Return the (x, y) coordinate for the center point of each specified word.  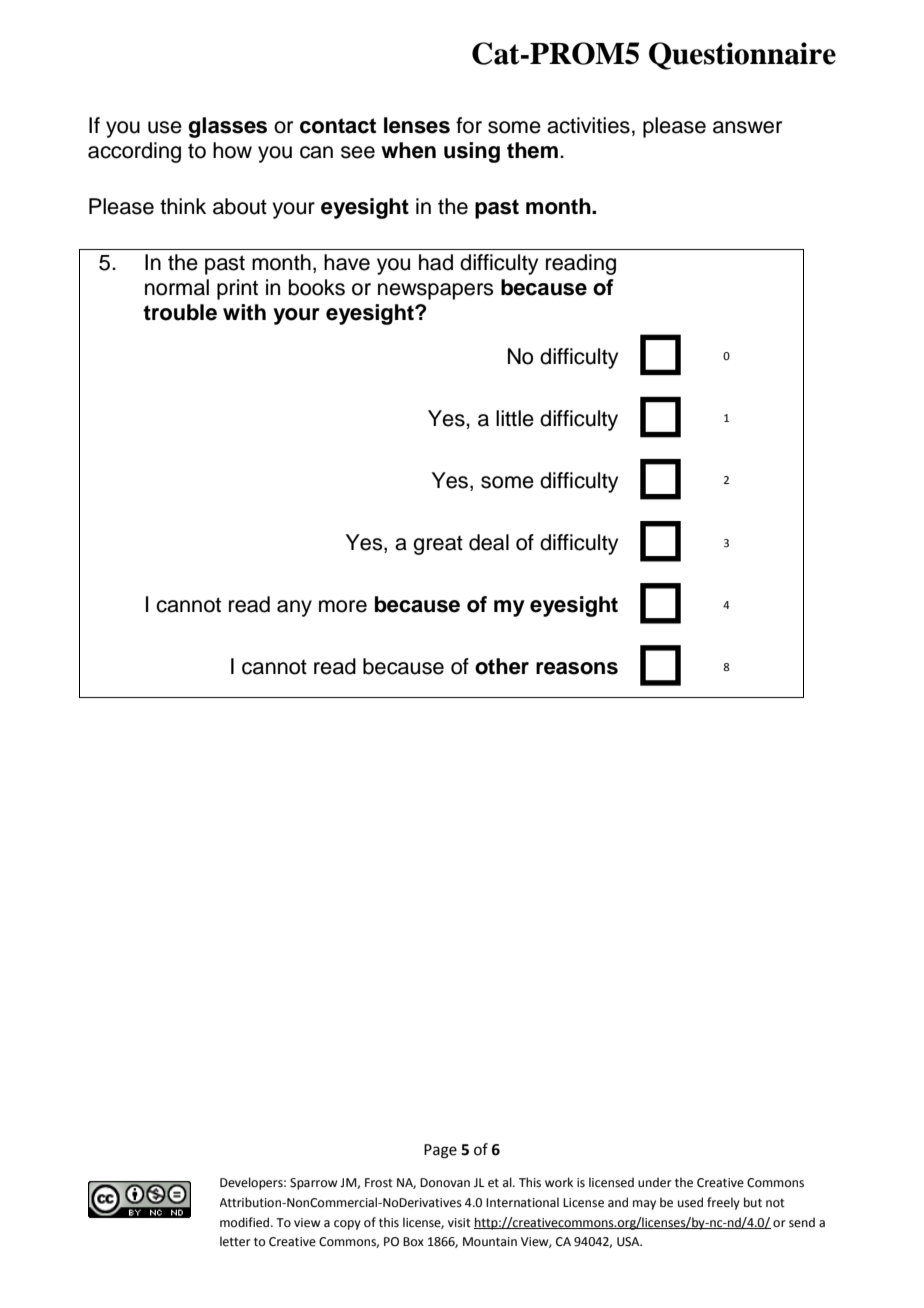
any (294, 608)
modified (246, 1222)
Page (440, 1151)
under (655, 1182)
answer (747, 127)
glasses (227, 127)
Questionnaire (742, 56)
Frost (379, 1183)
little (515, 418)
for (469, 125)
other (502, 666)
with (244, 312)
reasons (577, 668)
